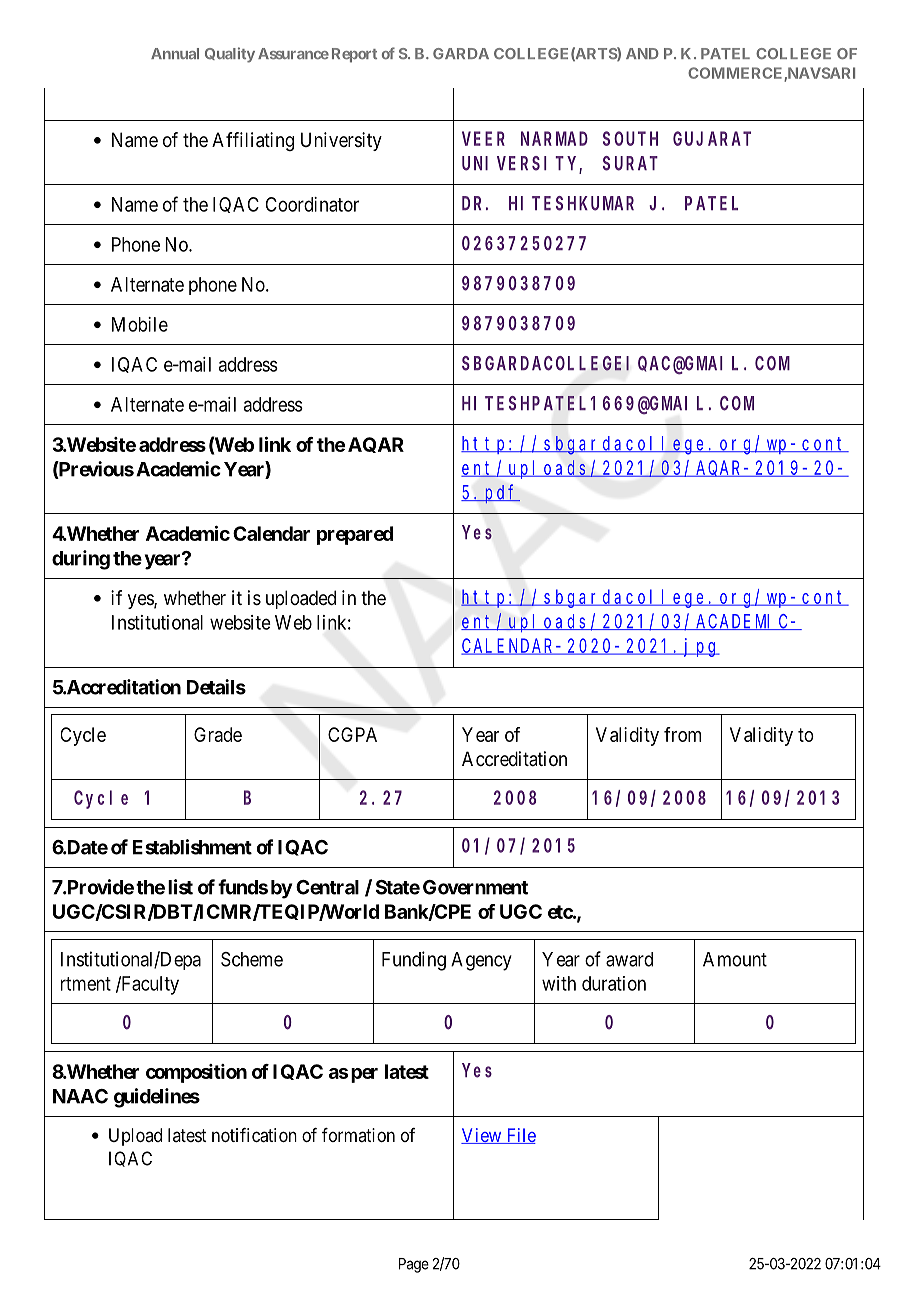 This page has width=924, height=1308. Describe the element at coordinates (483, 139) in the page. I see `VEER` at that location.
